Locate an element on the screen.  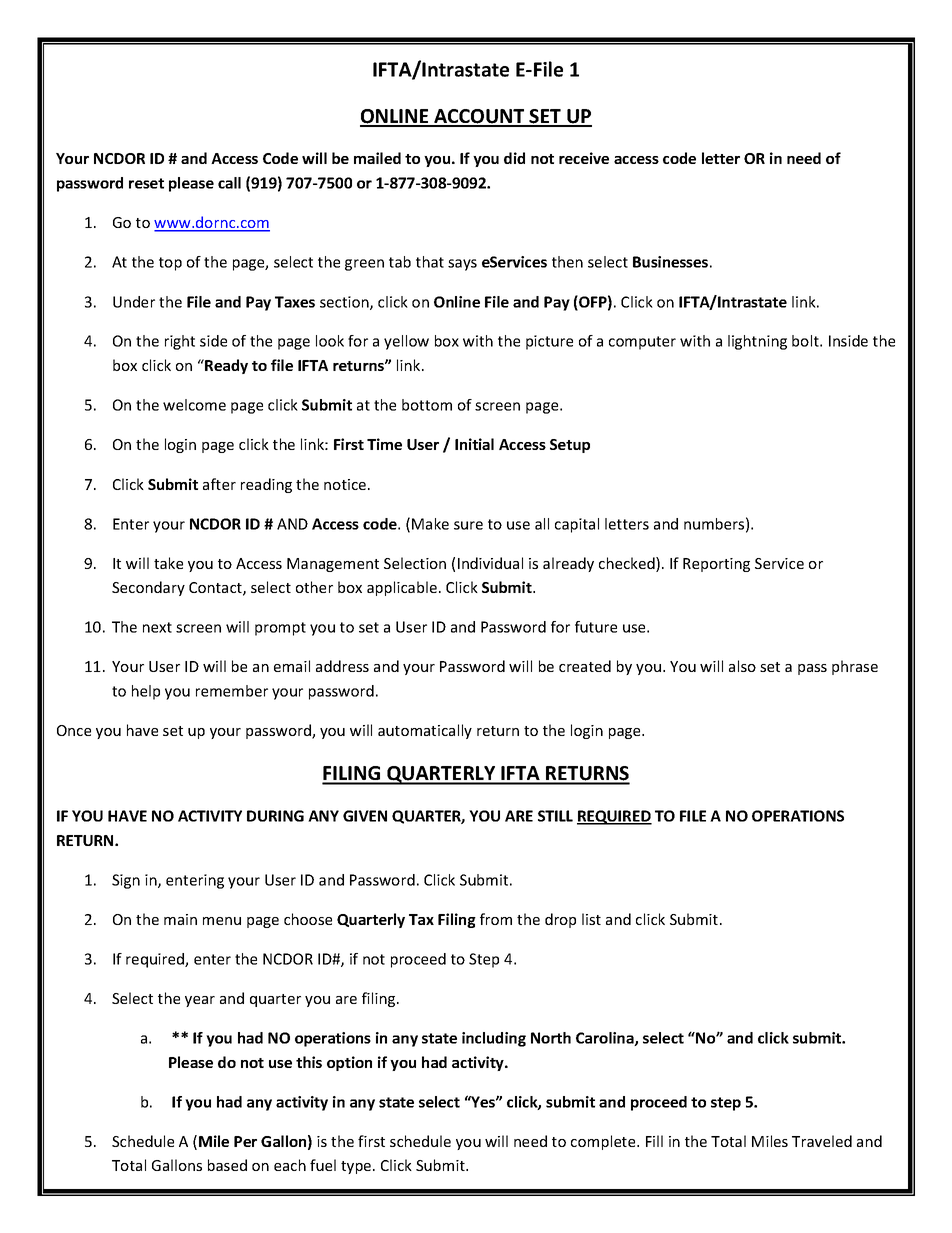
reset is located at coordinates (146, 183).
